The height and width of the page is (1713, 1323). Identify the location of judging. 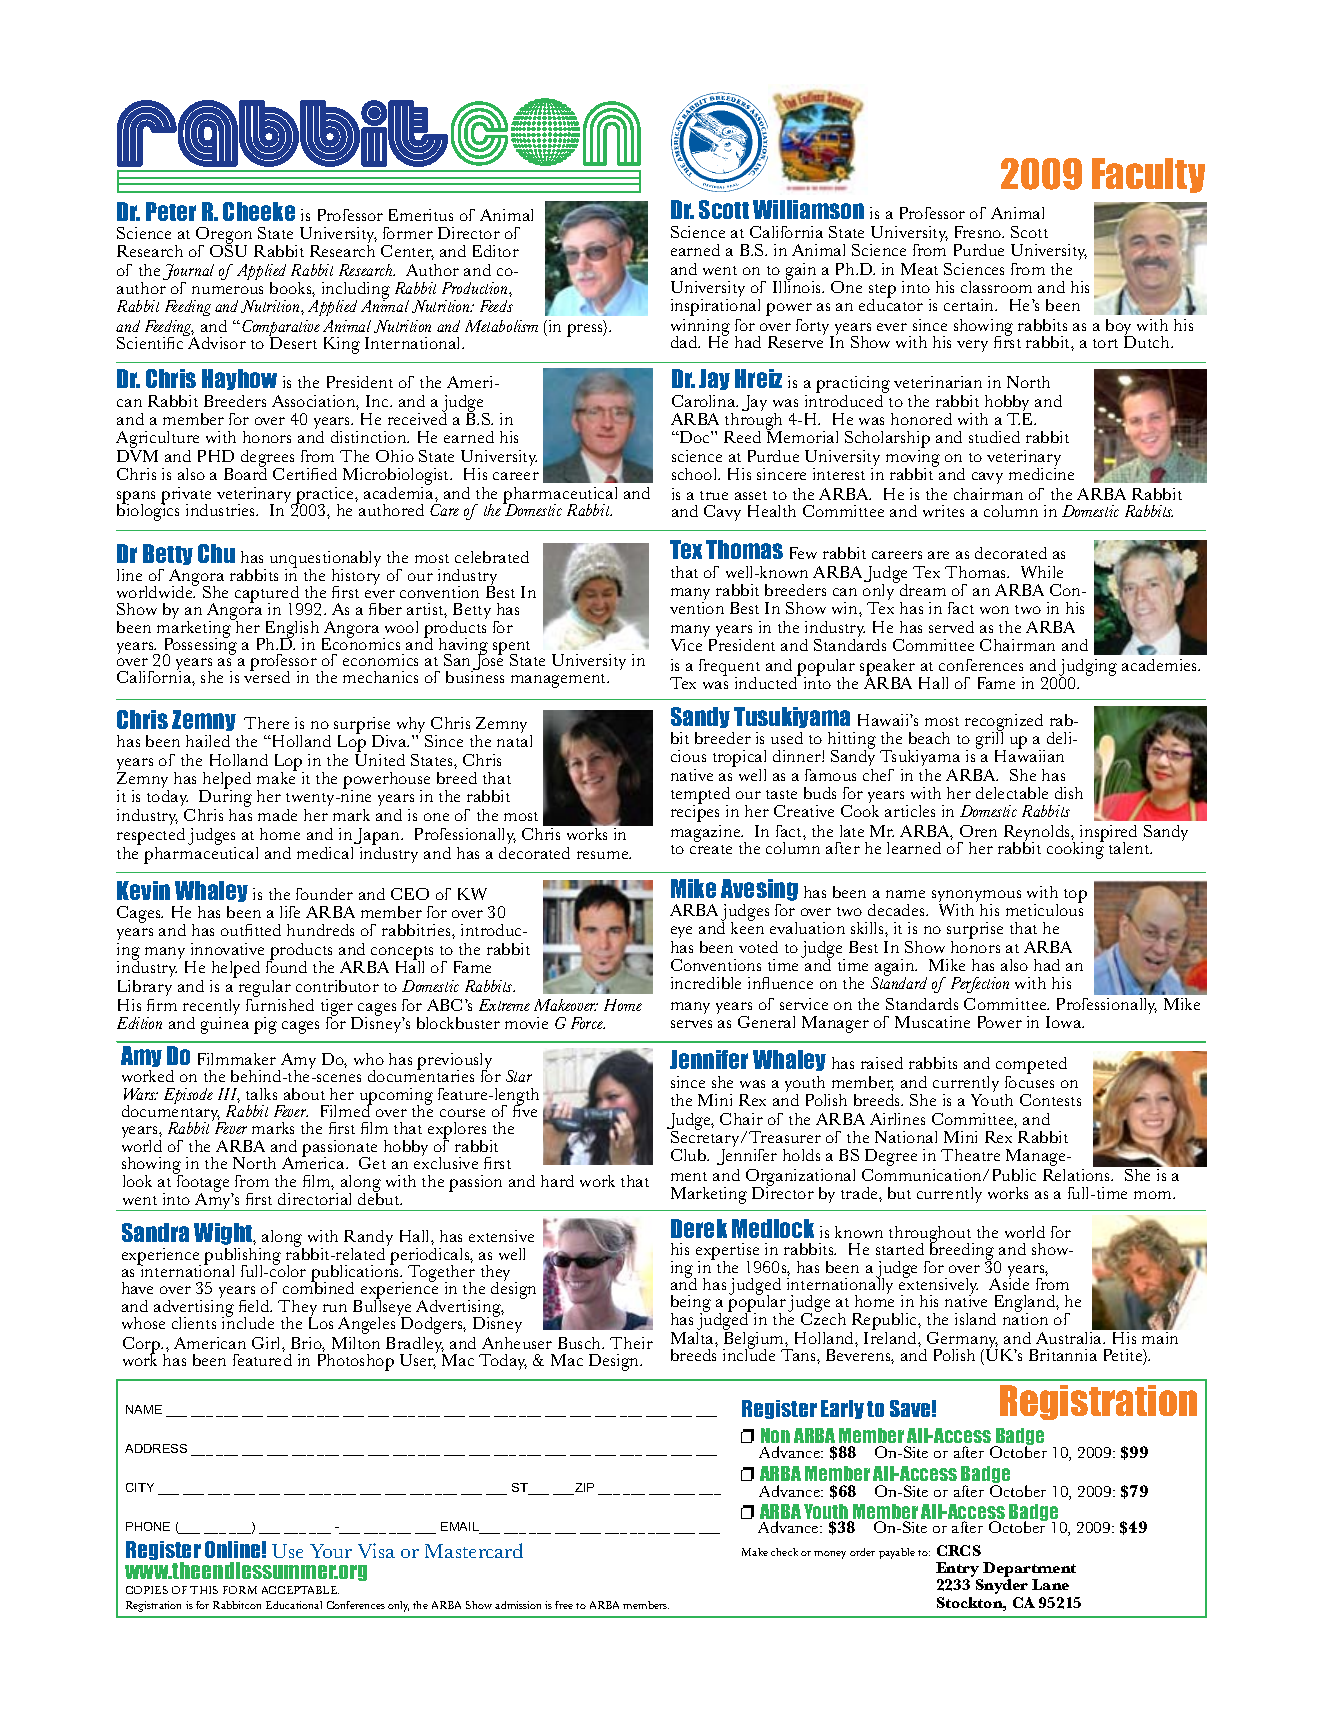
(1088, 668).
